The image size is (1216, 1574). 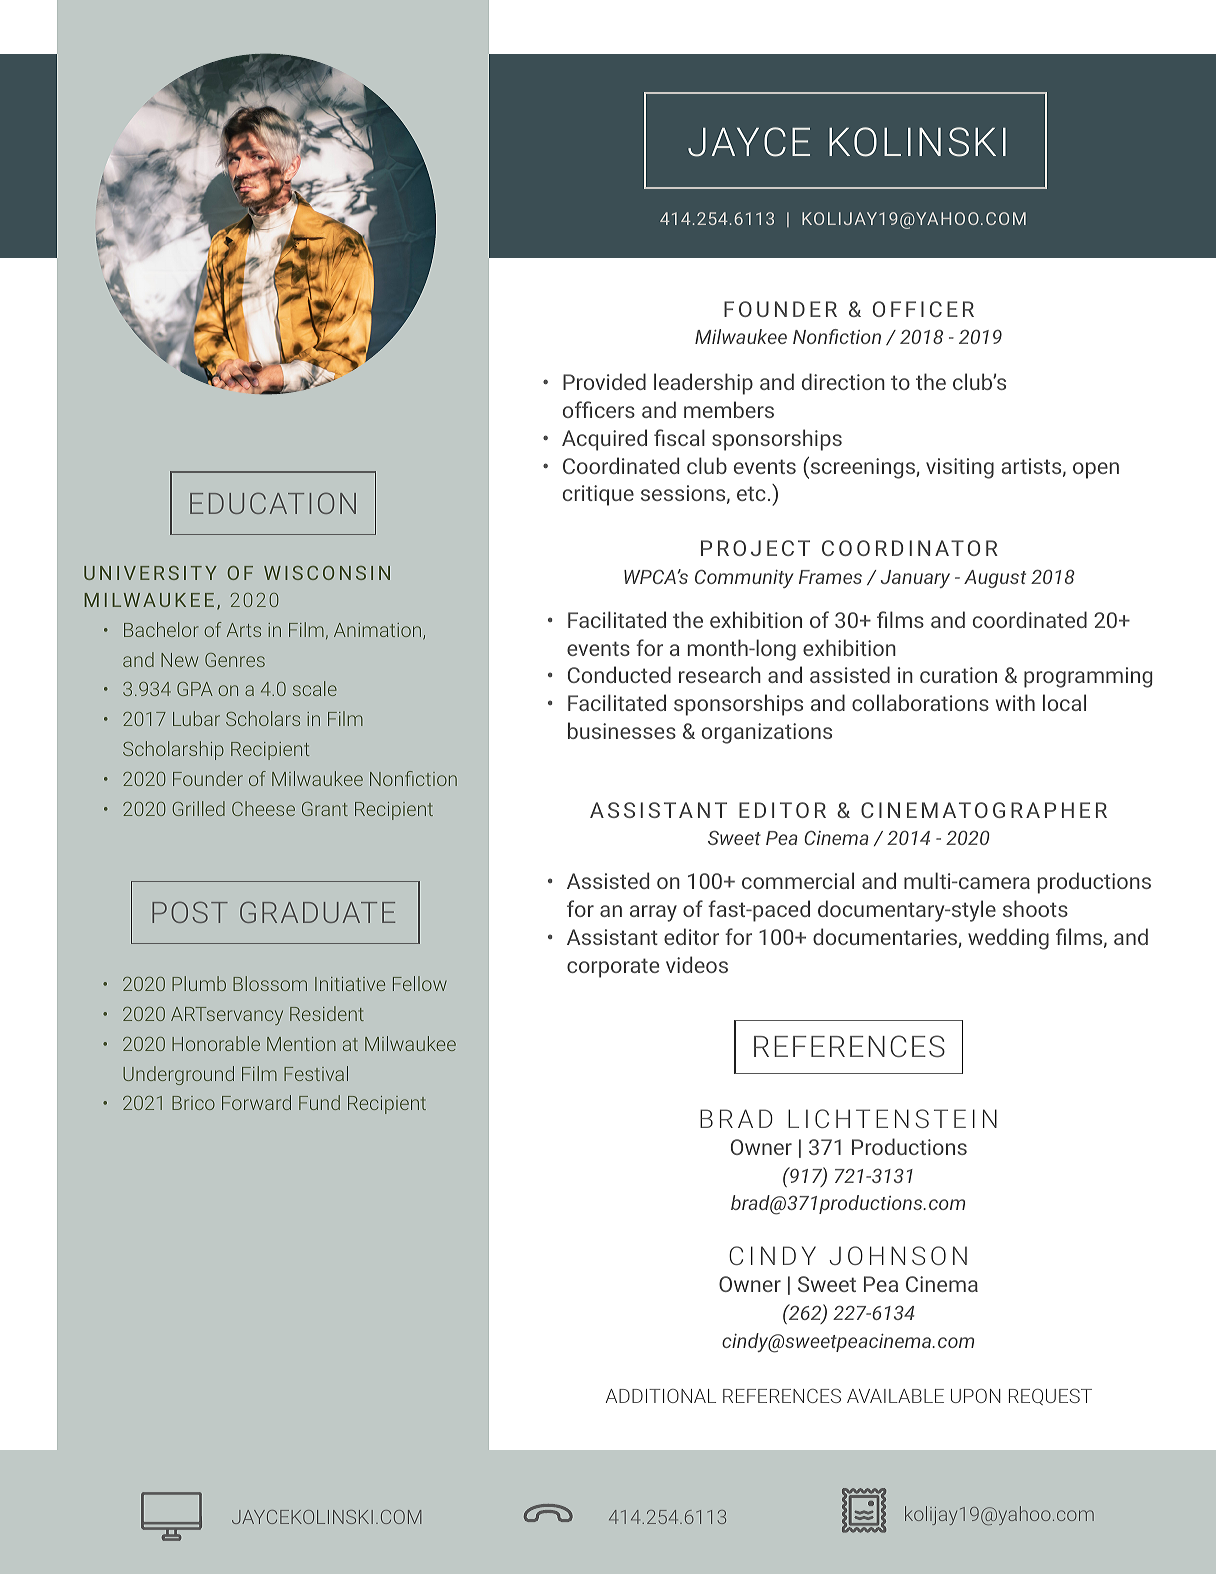 I want to click on ADDITIONAL, so click(x=661, y=1396).
